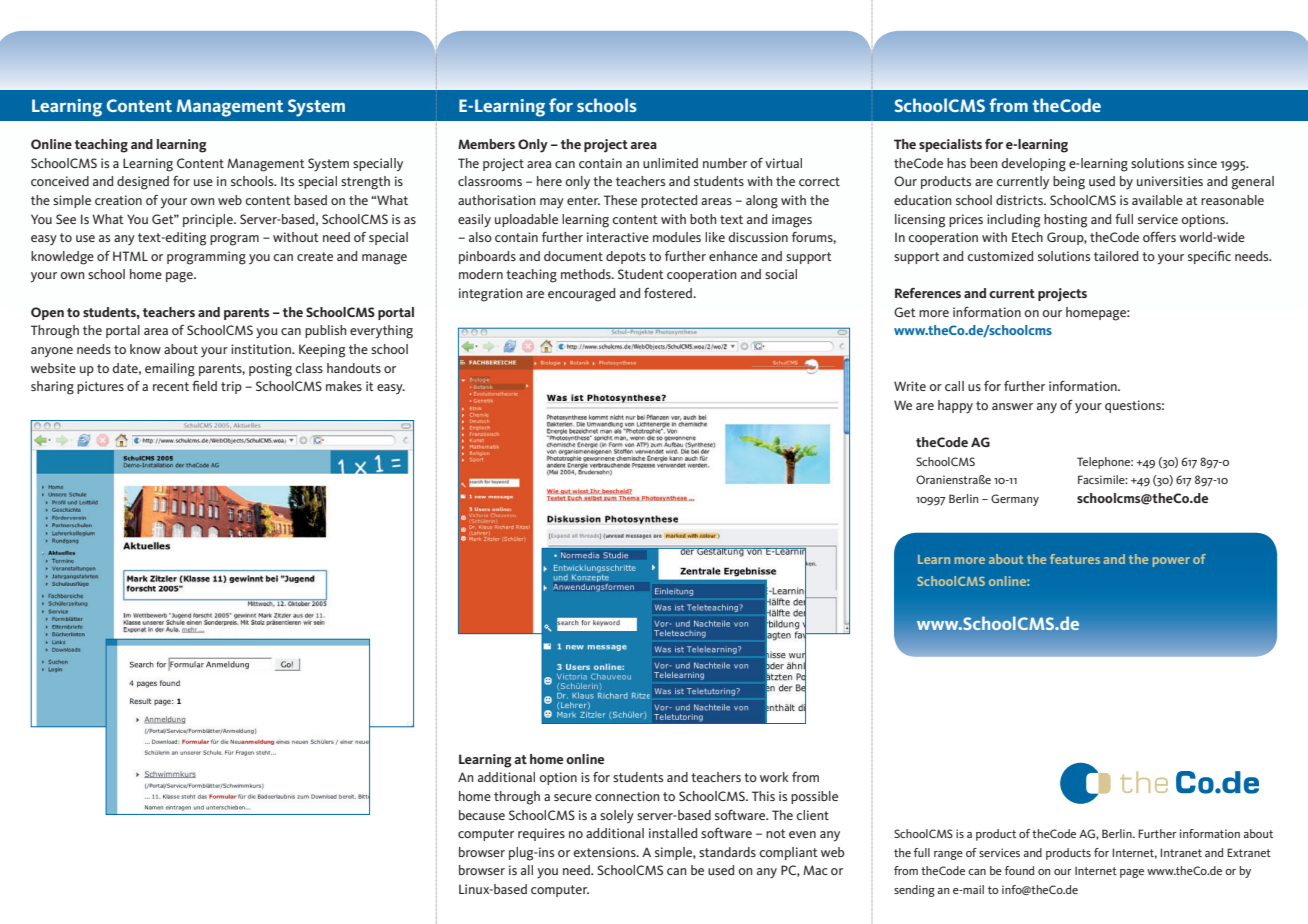  What do you see at coordinates (1012, 406) in the document?
I see `answer` at bounding box center [1012, 406].
